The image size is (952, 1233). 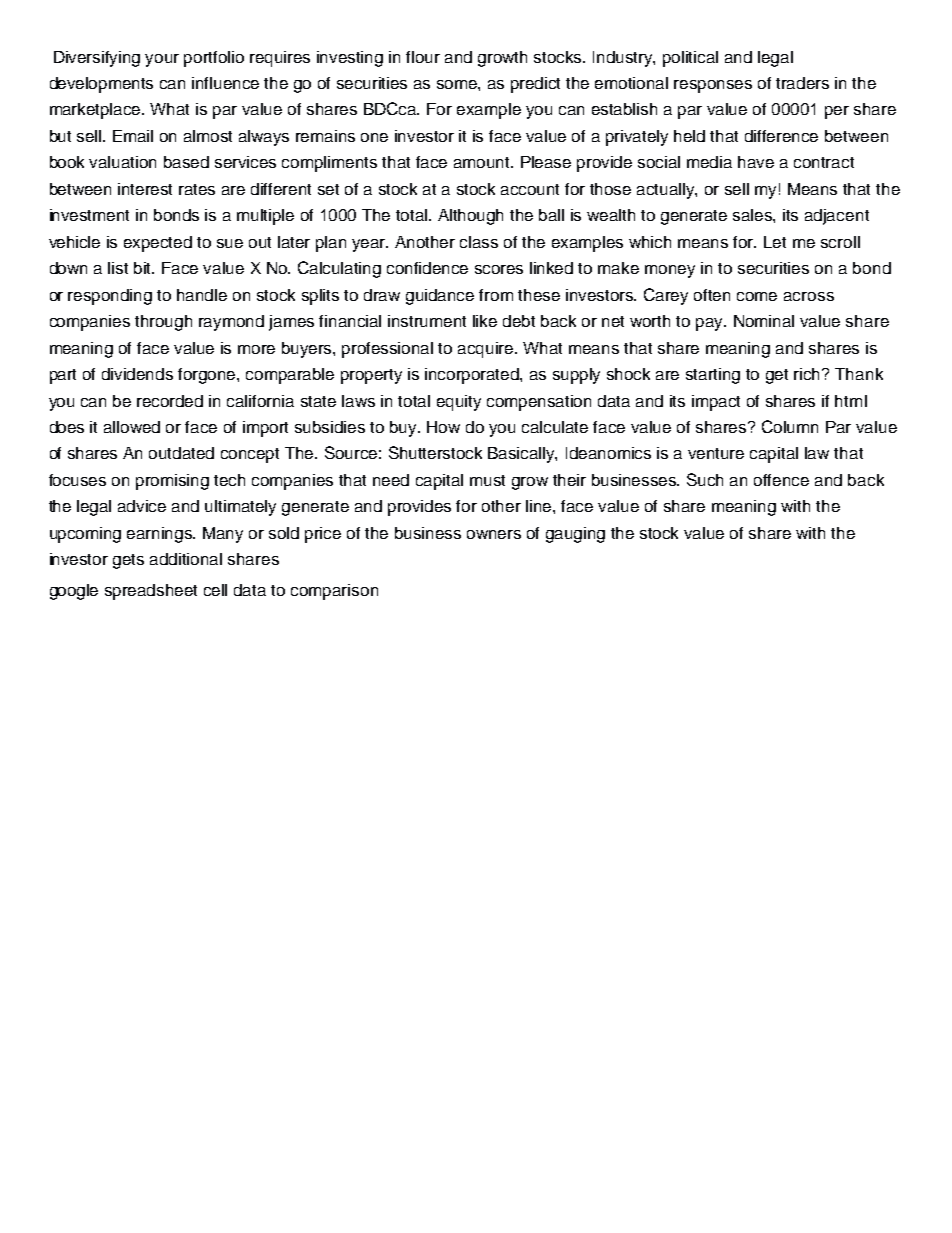 What do you see at coordinates (162, 60) in the screenshot?
I see `your` at bounding box center [162, 60].
